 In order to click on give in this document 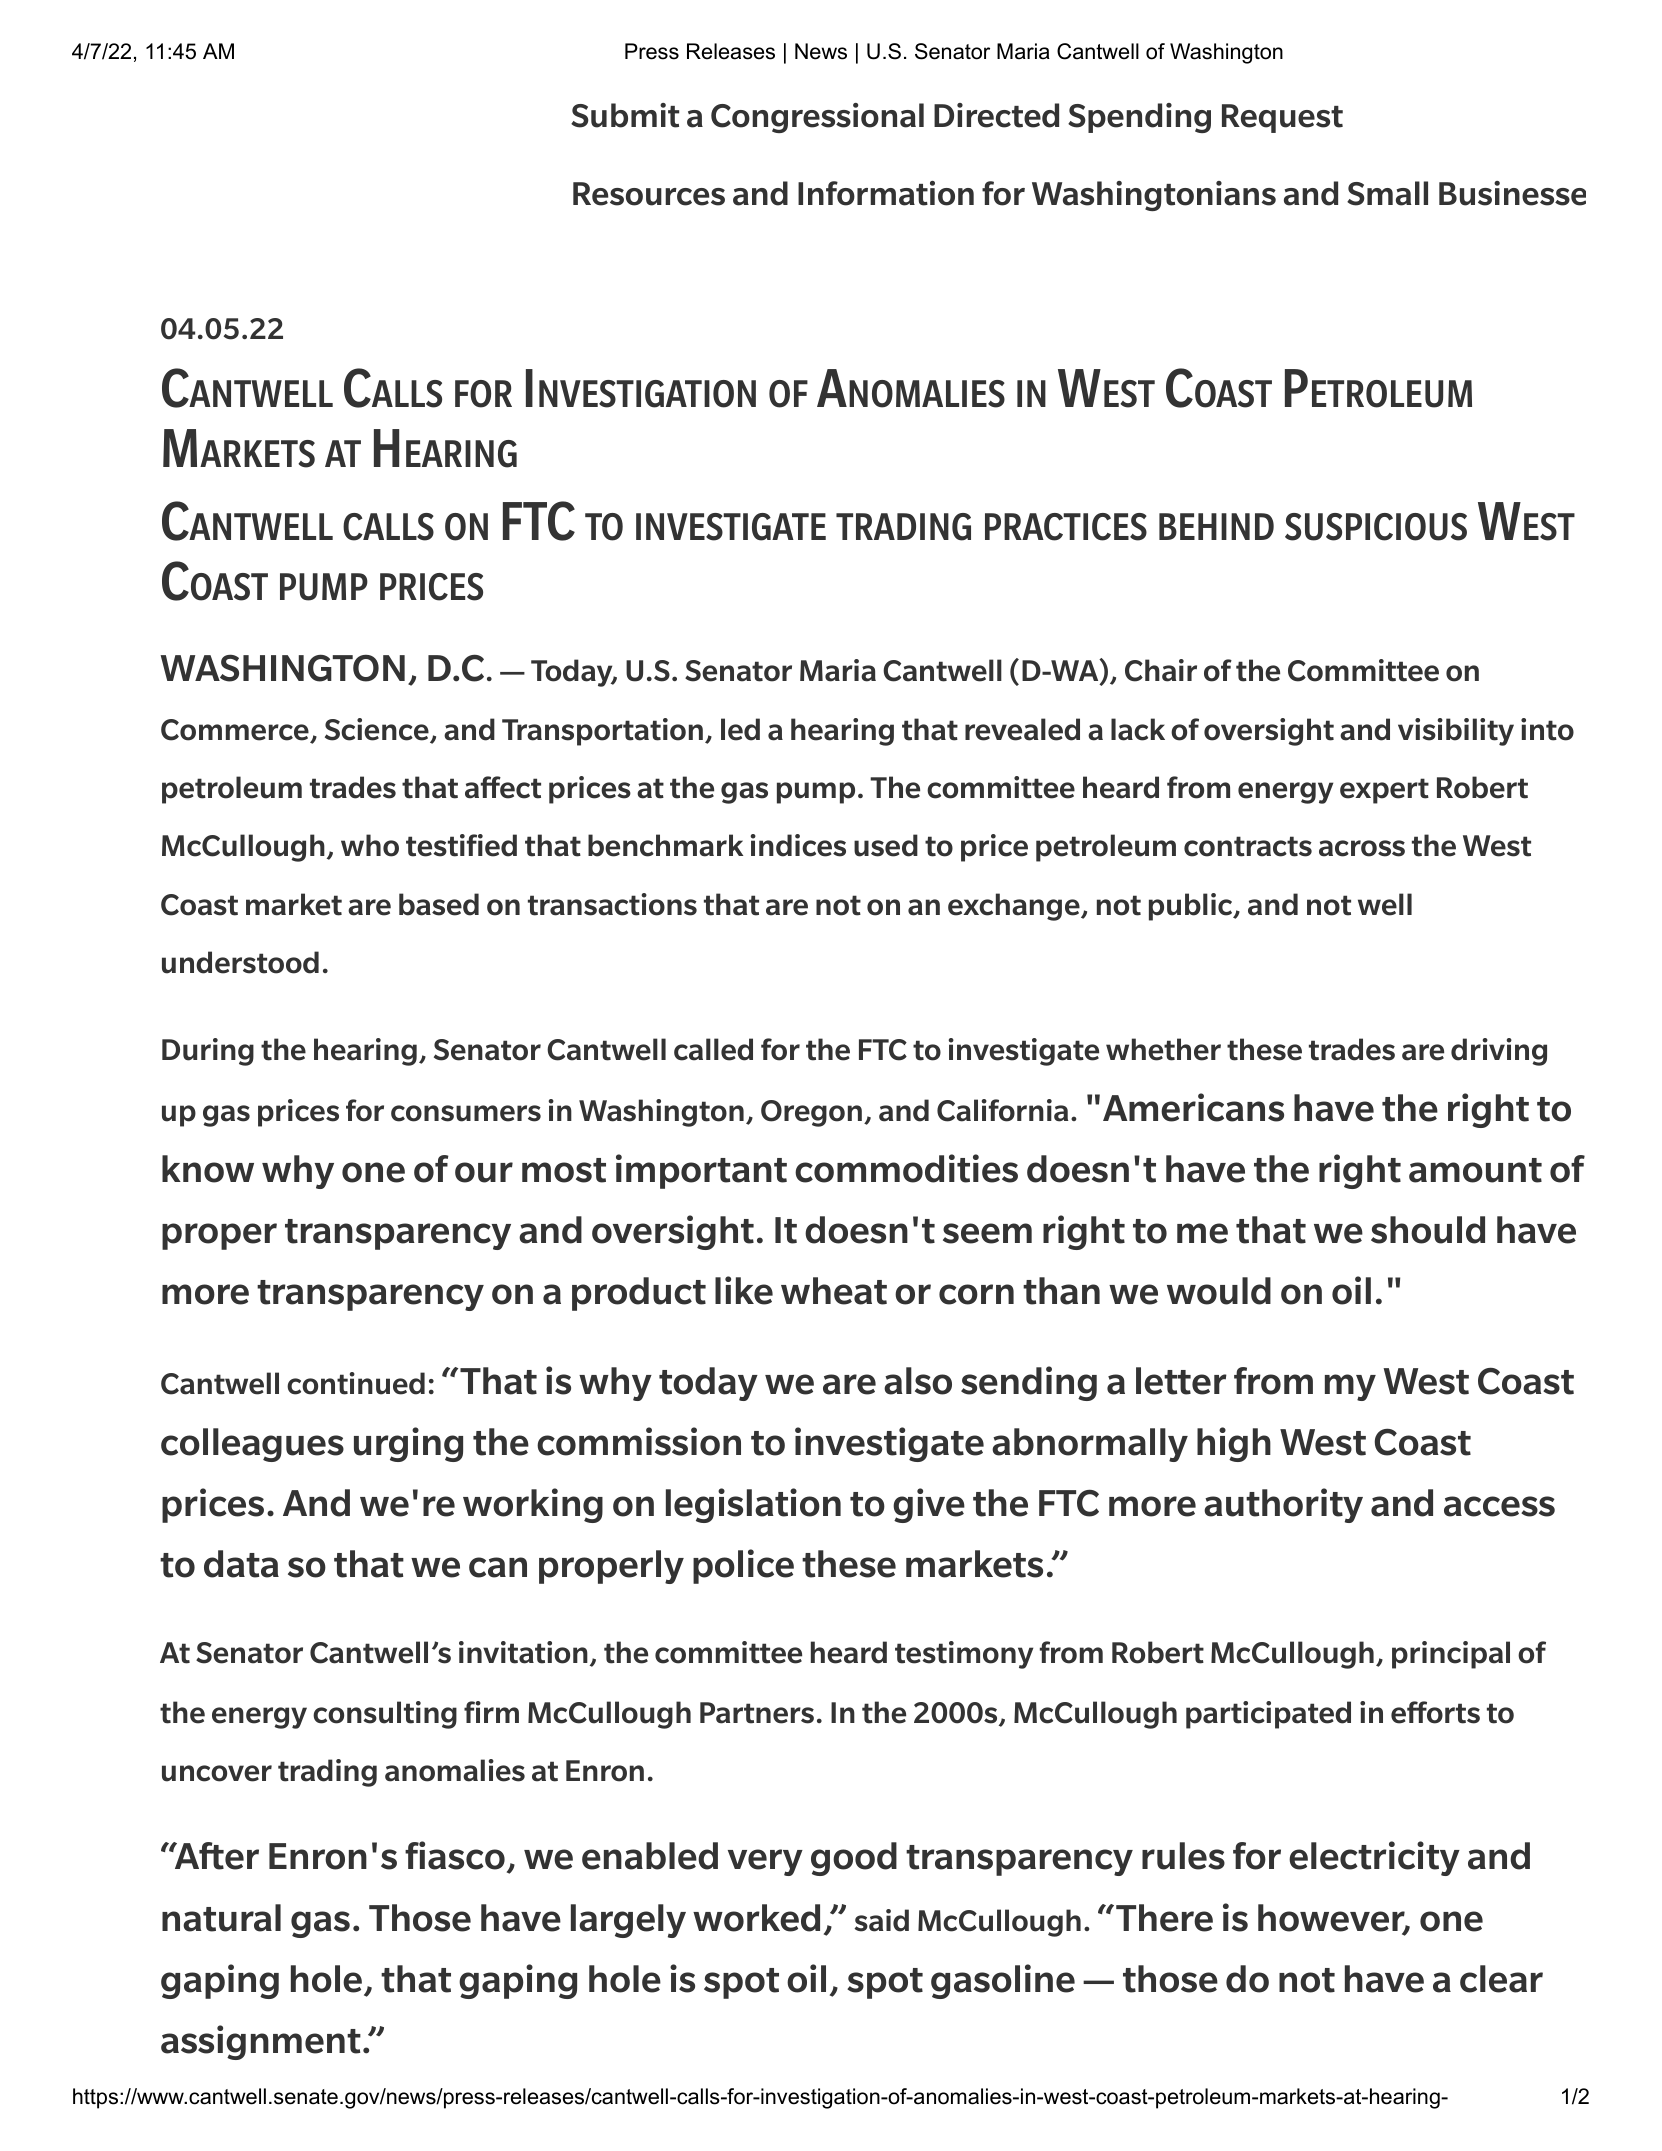, I will do `click(929, 1505)`.
